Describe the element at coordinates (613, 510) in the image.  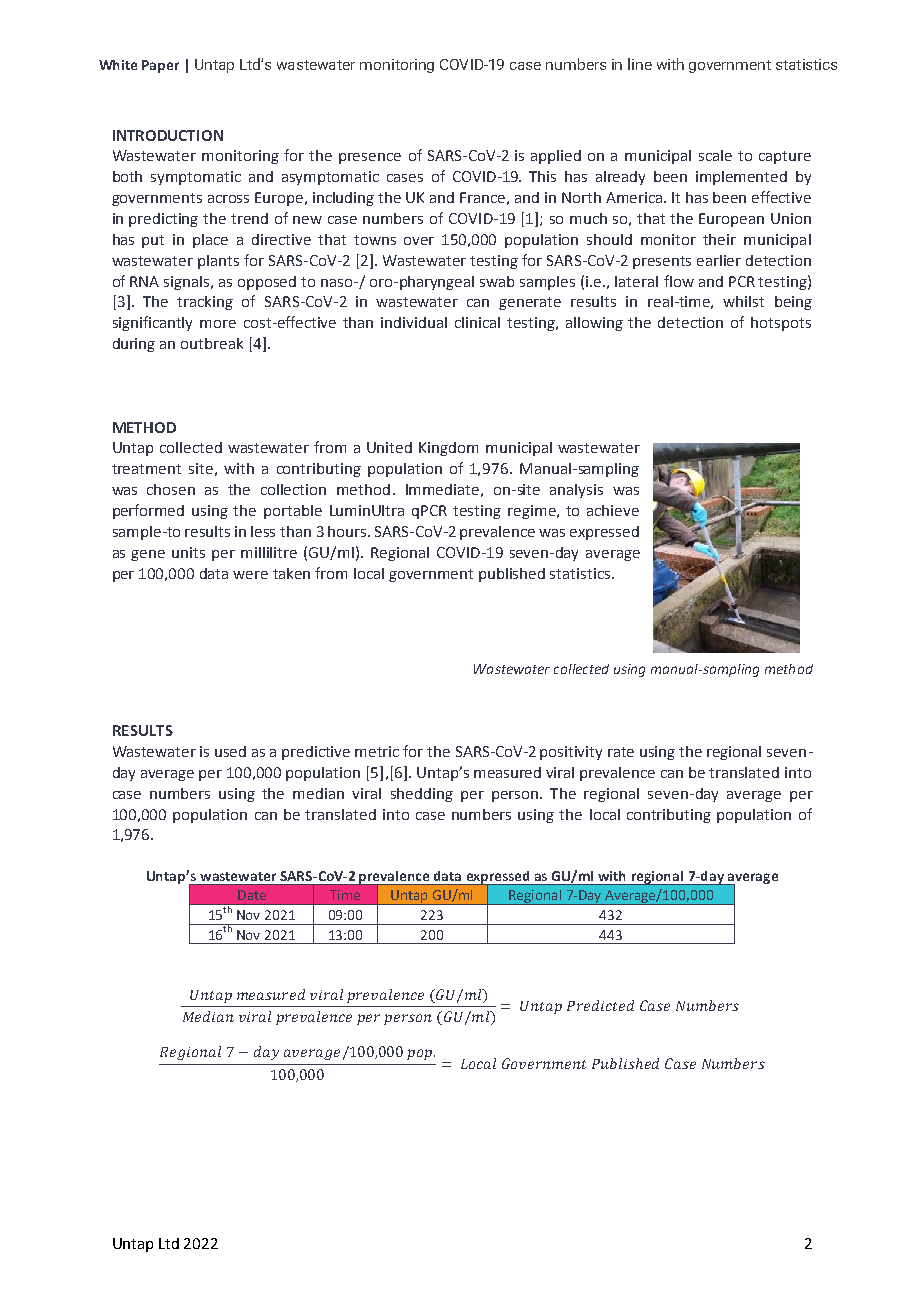
I see `achieve` at that location.
